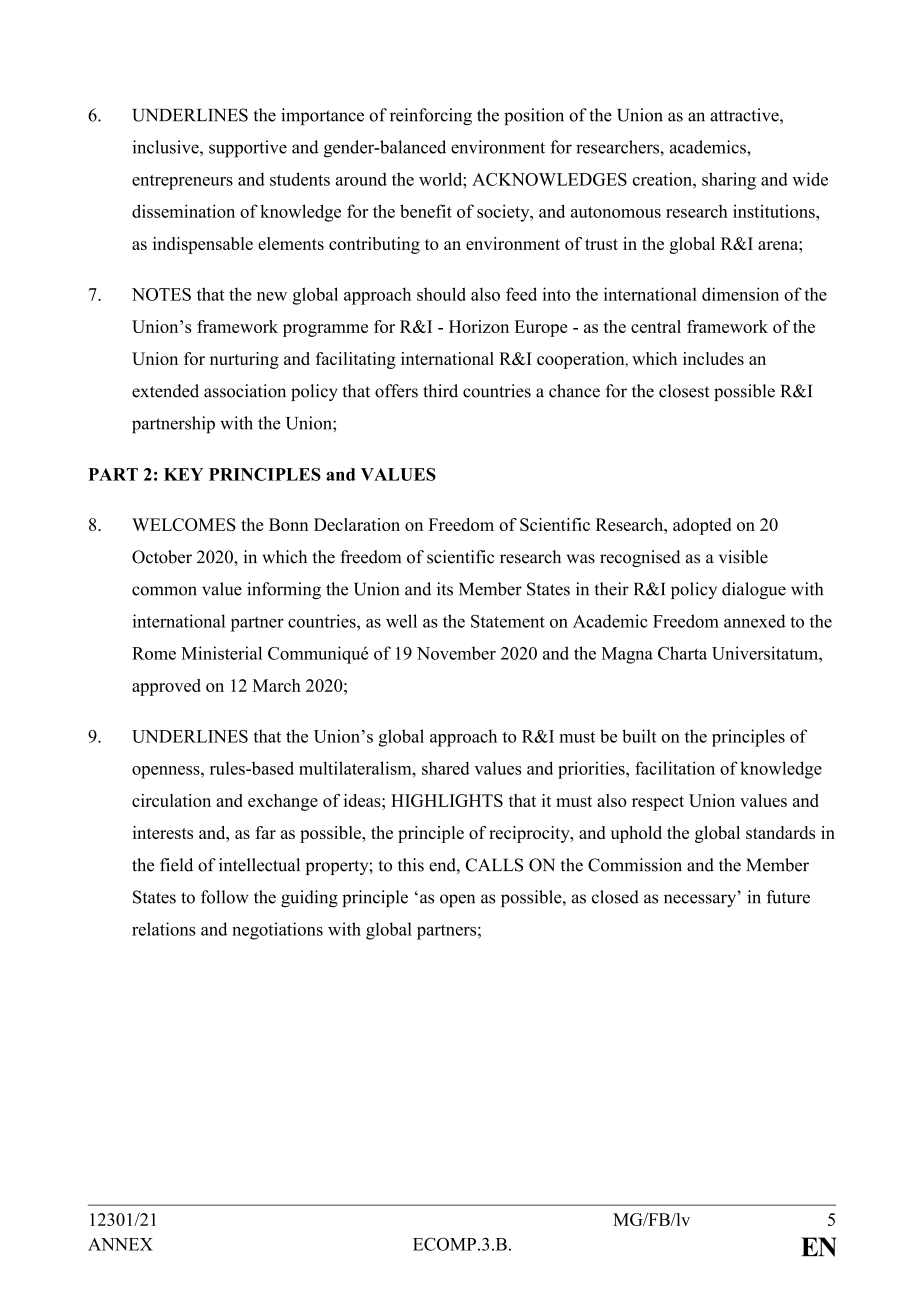  I want to click on CALLS, so click(494, 865).
